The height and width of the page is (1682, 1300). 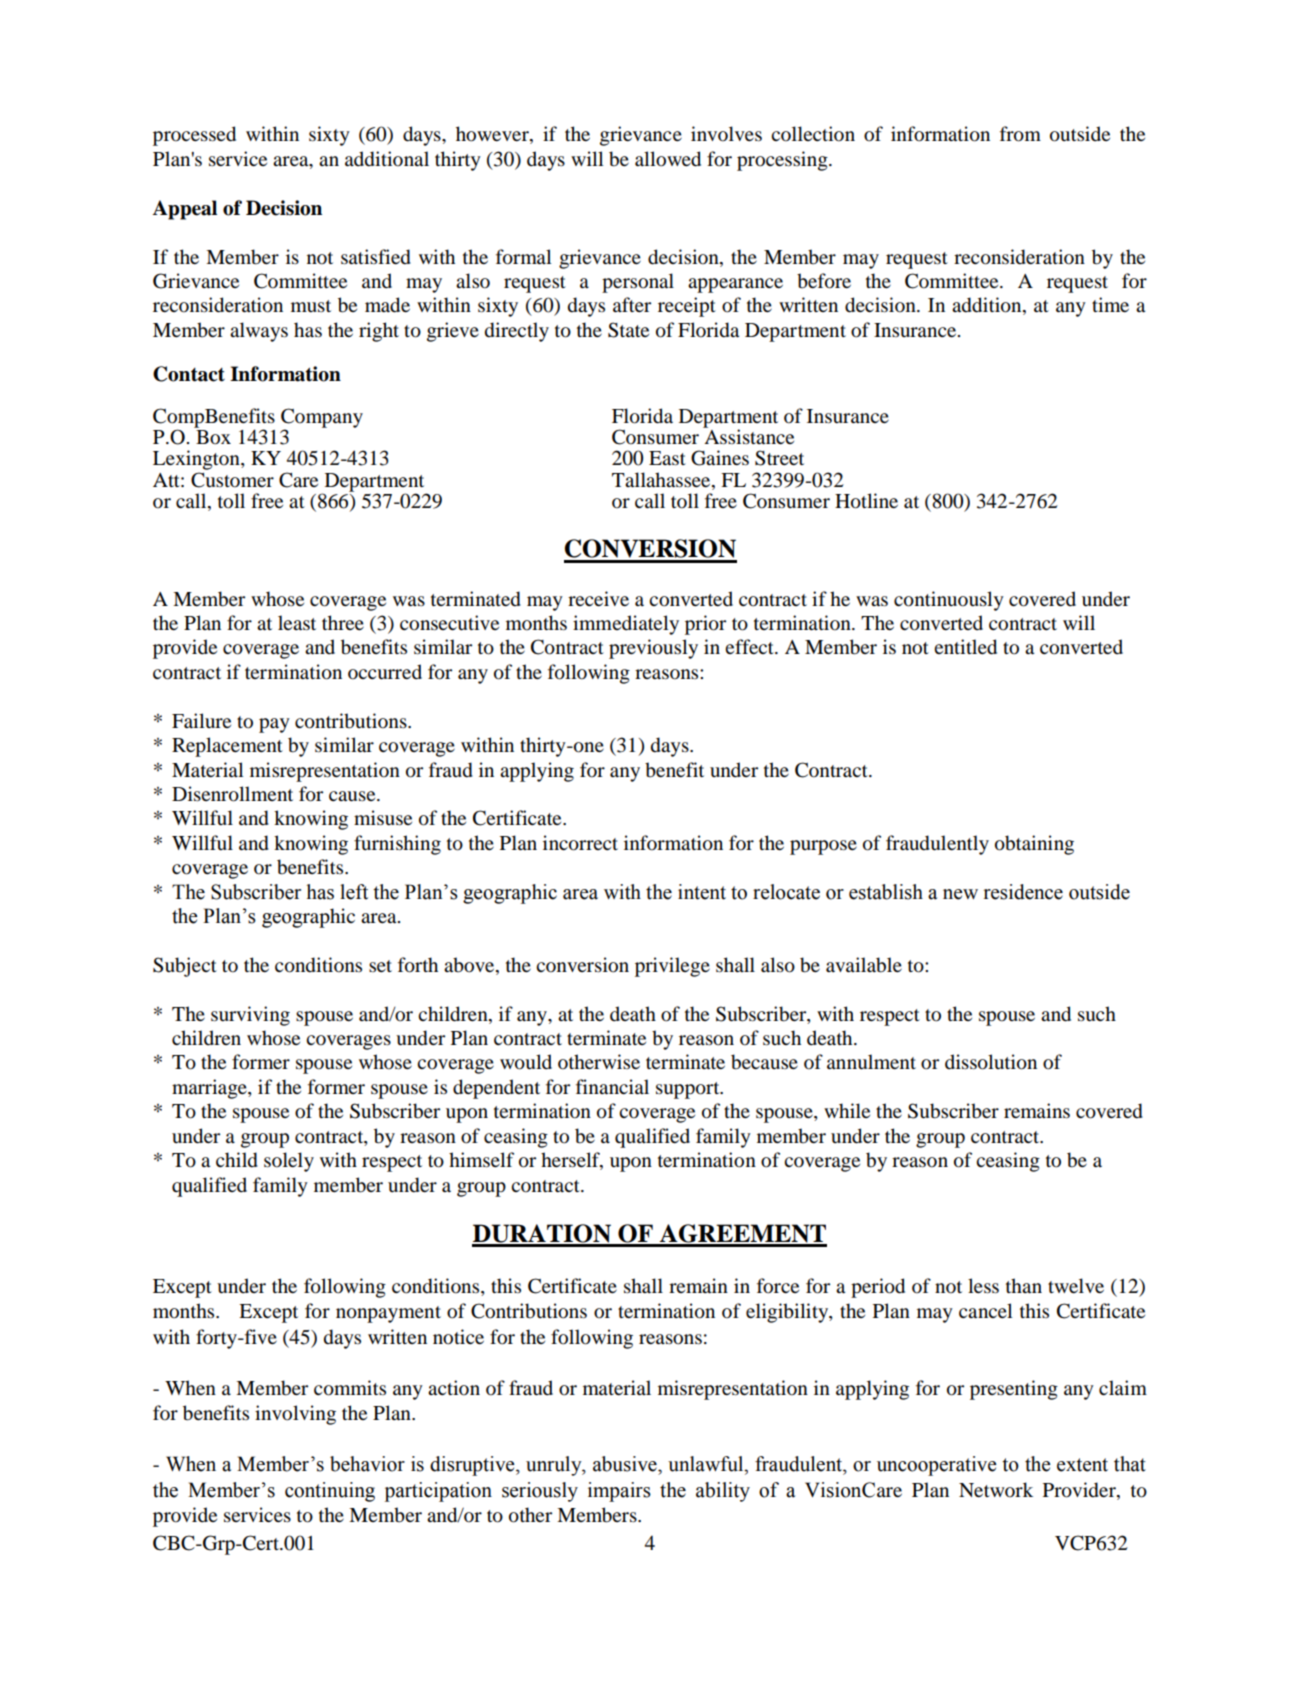 What do you see at coordinates (626, 1464) in the page?
I see `abusive` at bounding box center [626, 1464].
